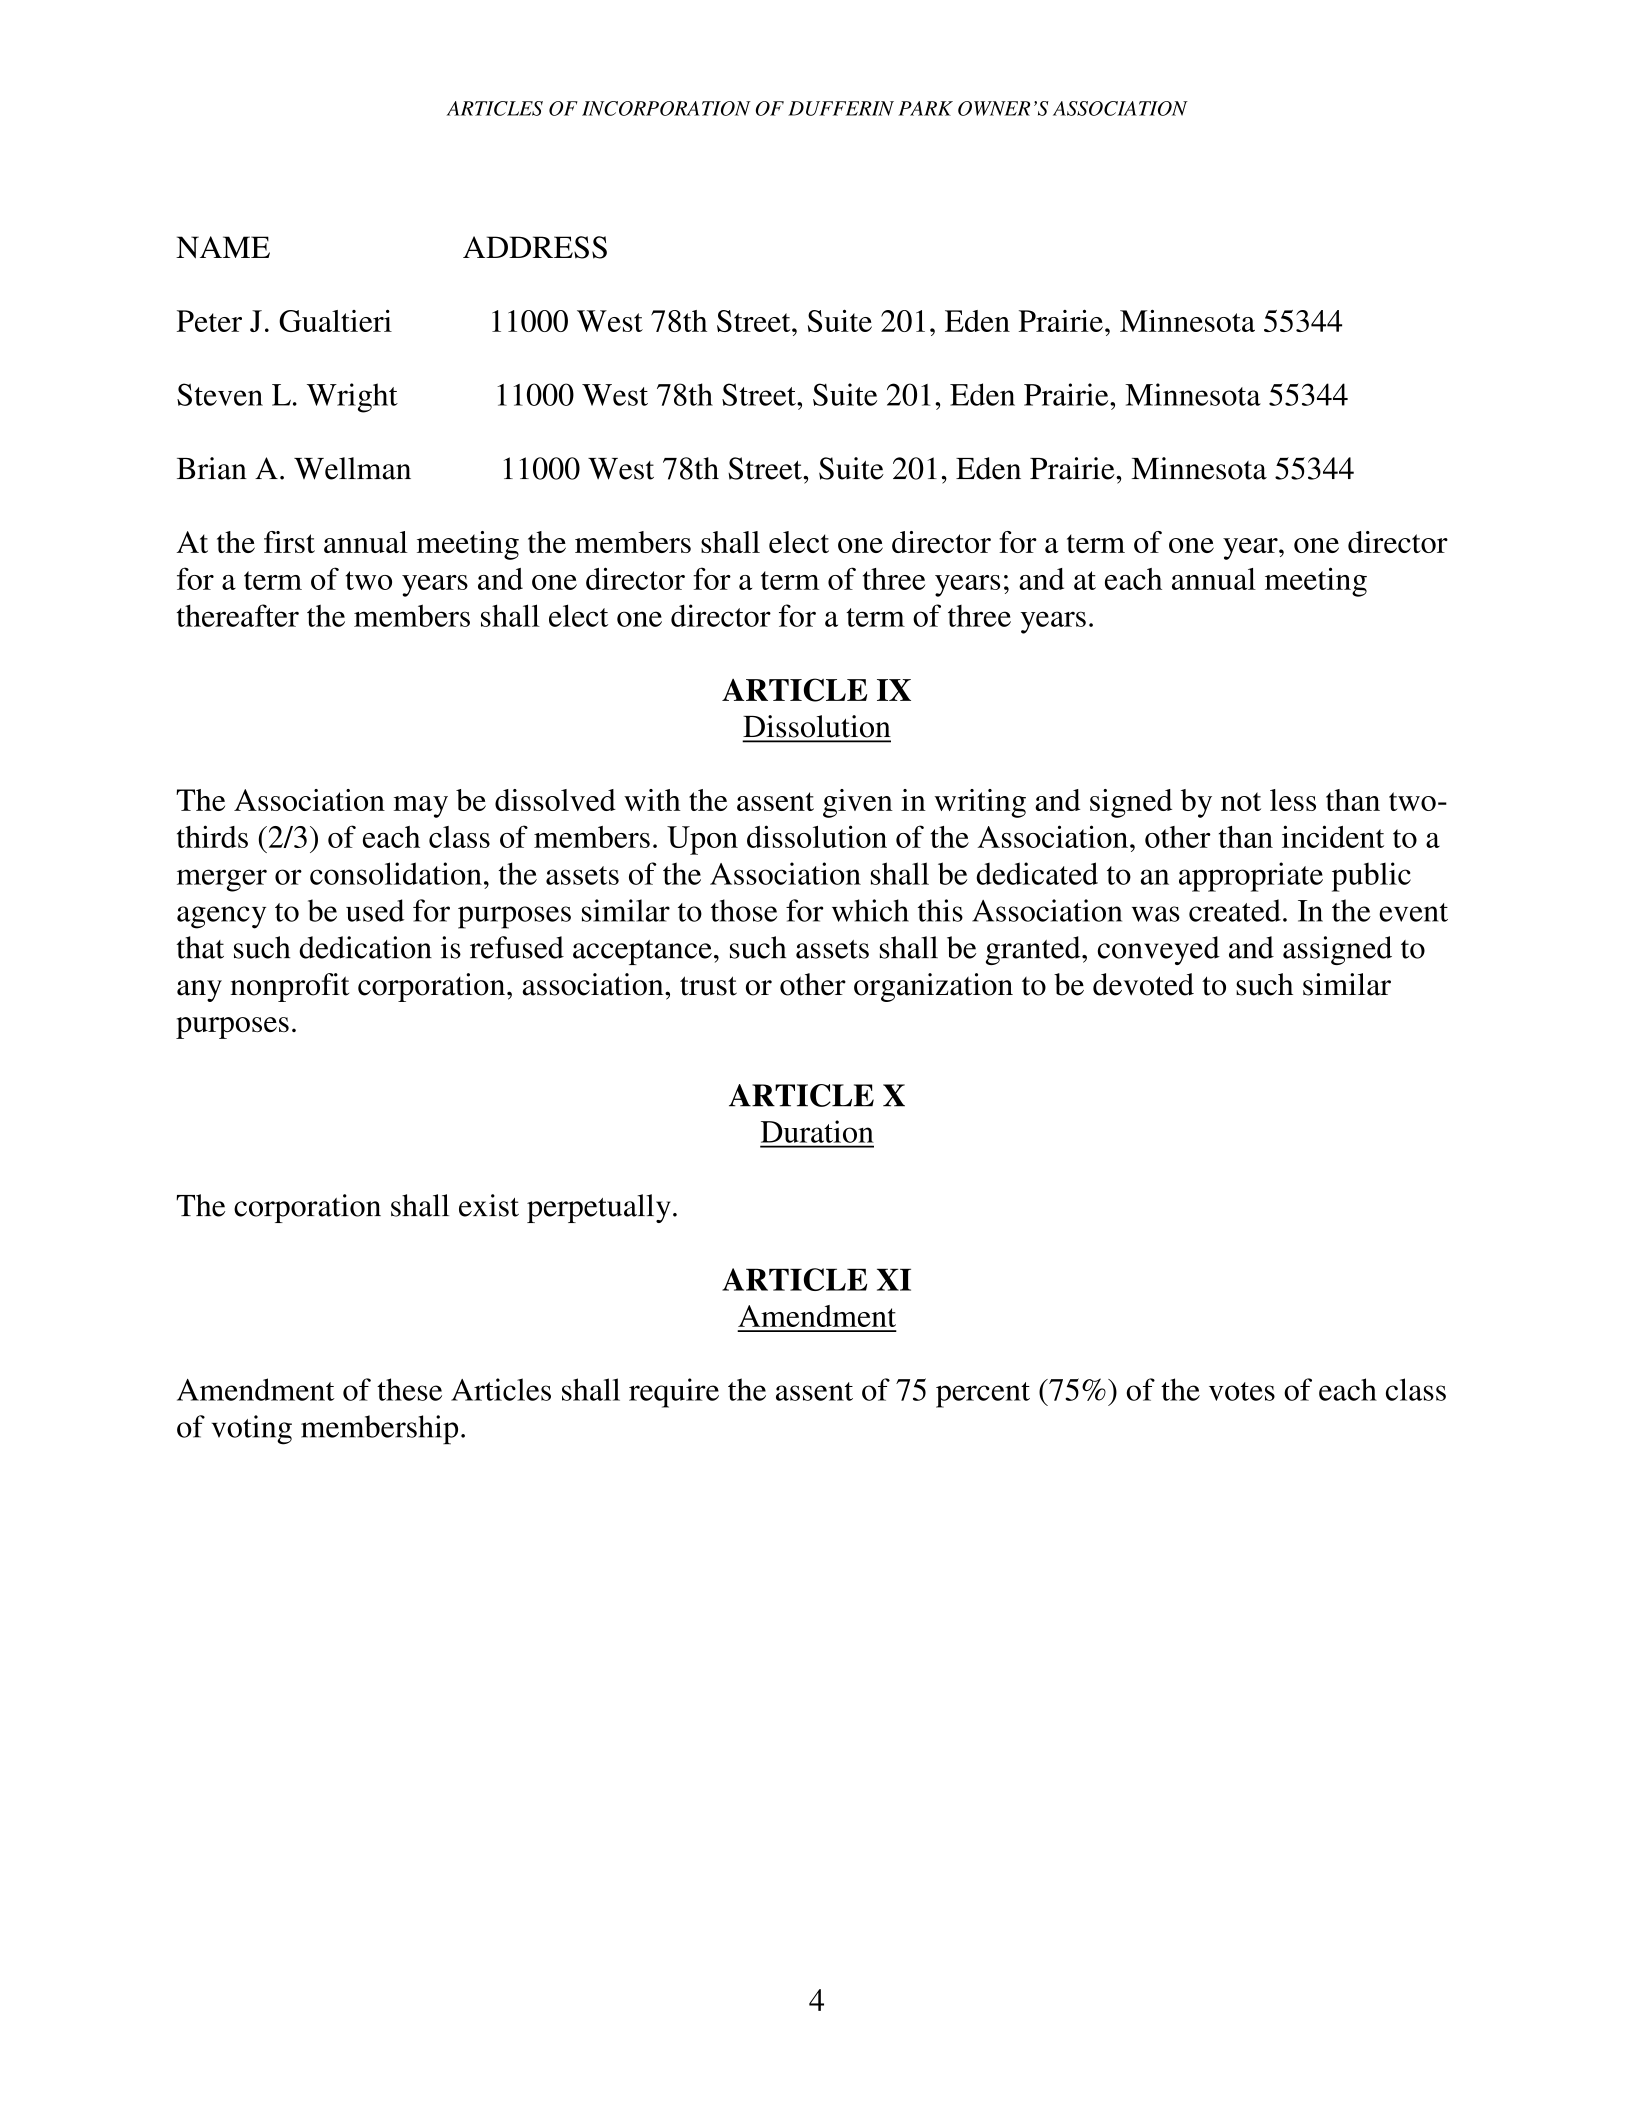 Image resolution: width=1634 pixels, height=2115 pixels. What do you see at coordinates (535, 247) in the page?
I see `ADDRESS` at bounding box center [535, 247].
